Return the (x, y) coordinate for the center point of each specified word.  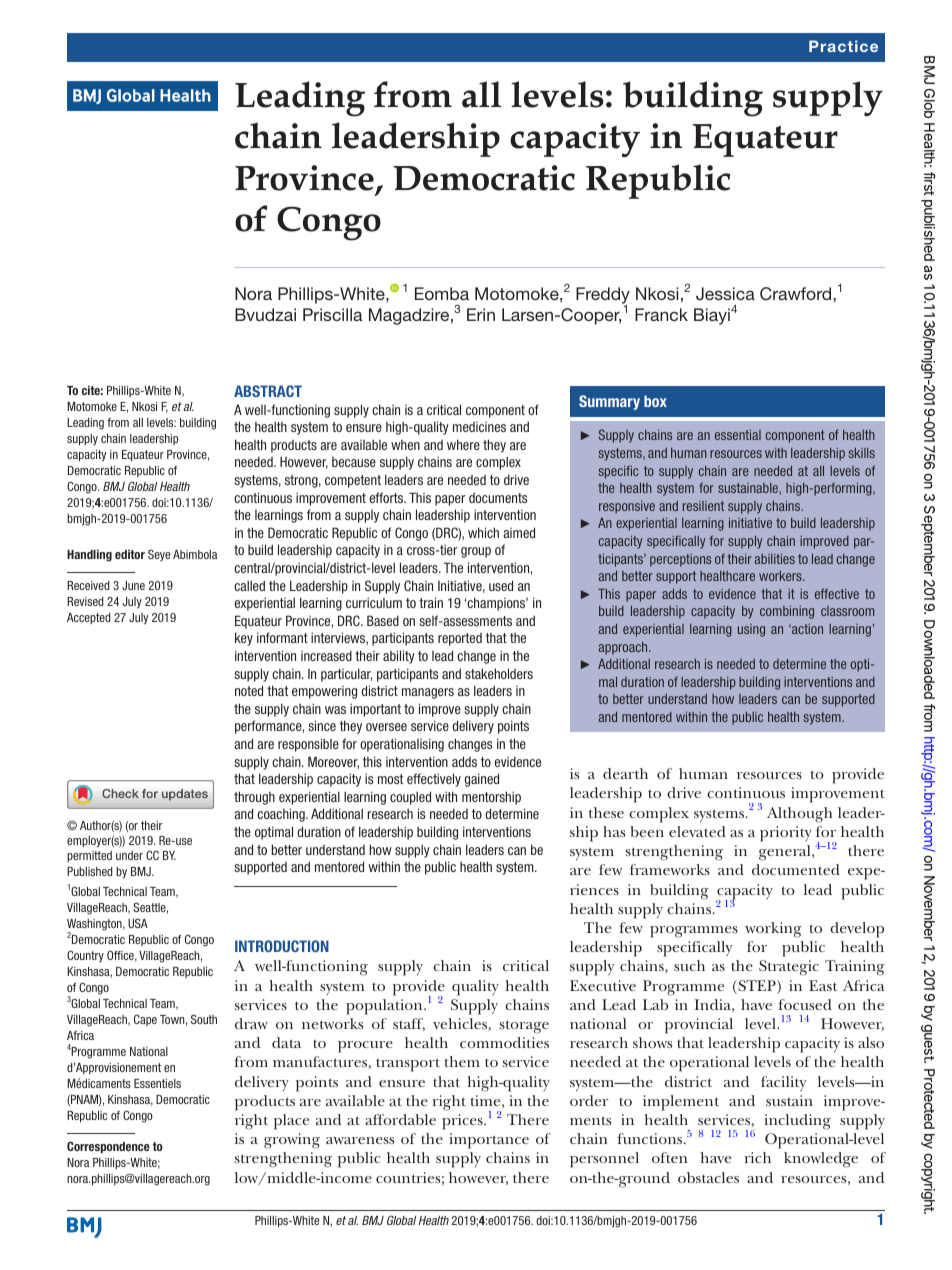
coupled (410, 798)
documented (796, 869)
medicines (479, 427)
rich (758, 1157)
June (133, 585)
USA (138, 923)
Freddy (603, 296)
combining (787, 612)
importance (489, 1141)
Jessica (725, 294)
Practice (843, 46)
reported (460, 639)
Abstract (268, 391)
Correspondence (108, 1147)
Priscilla (332, 314)
